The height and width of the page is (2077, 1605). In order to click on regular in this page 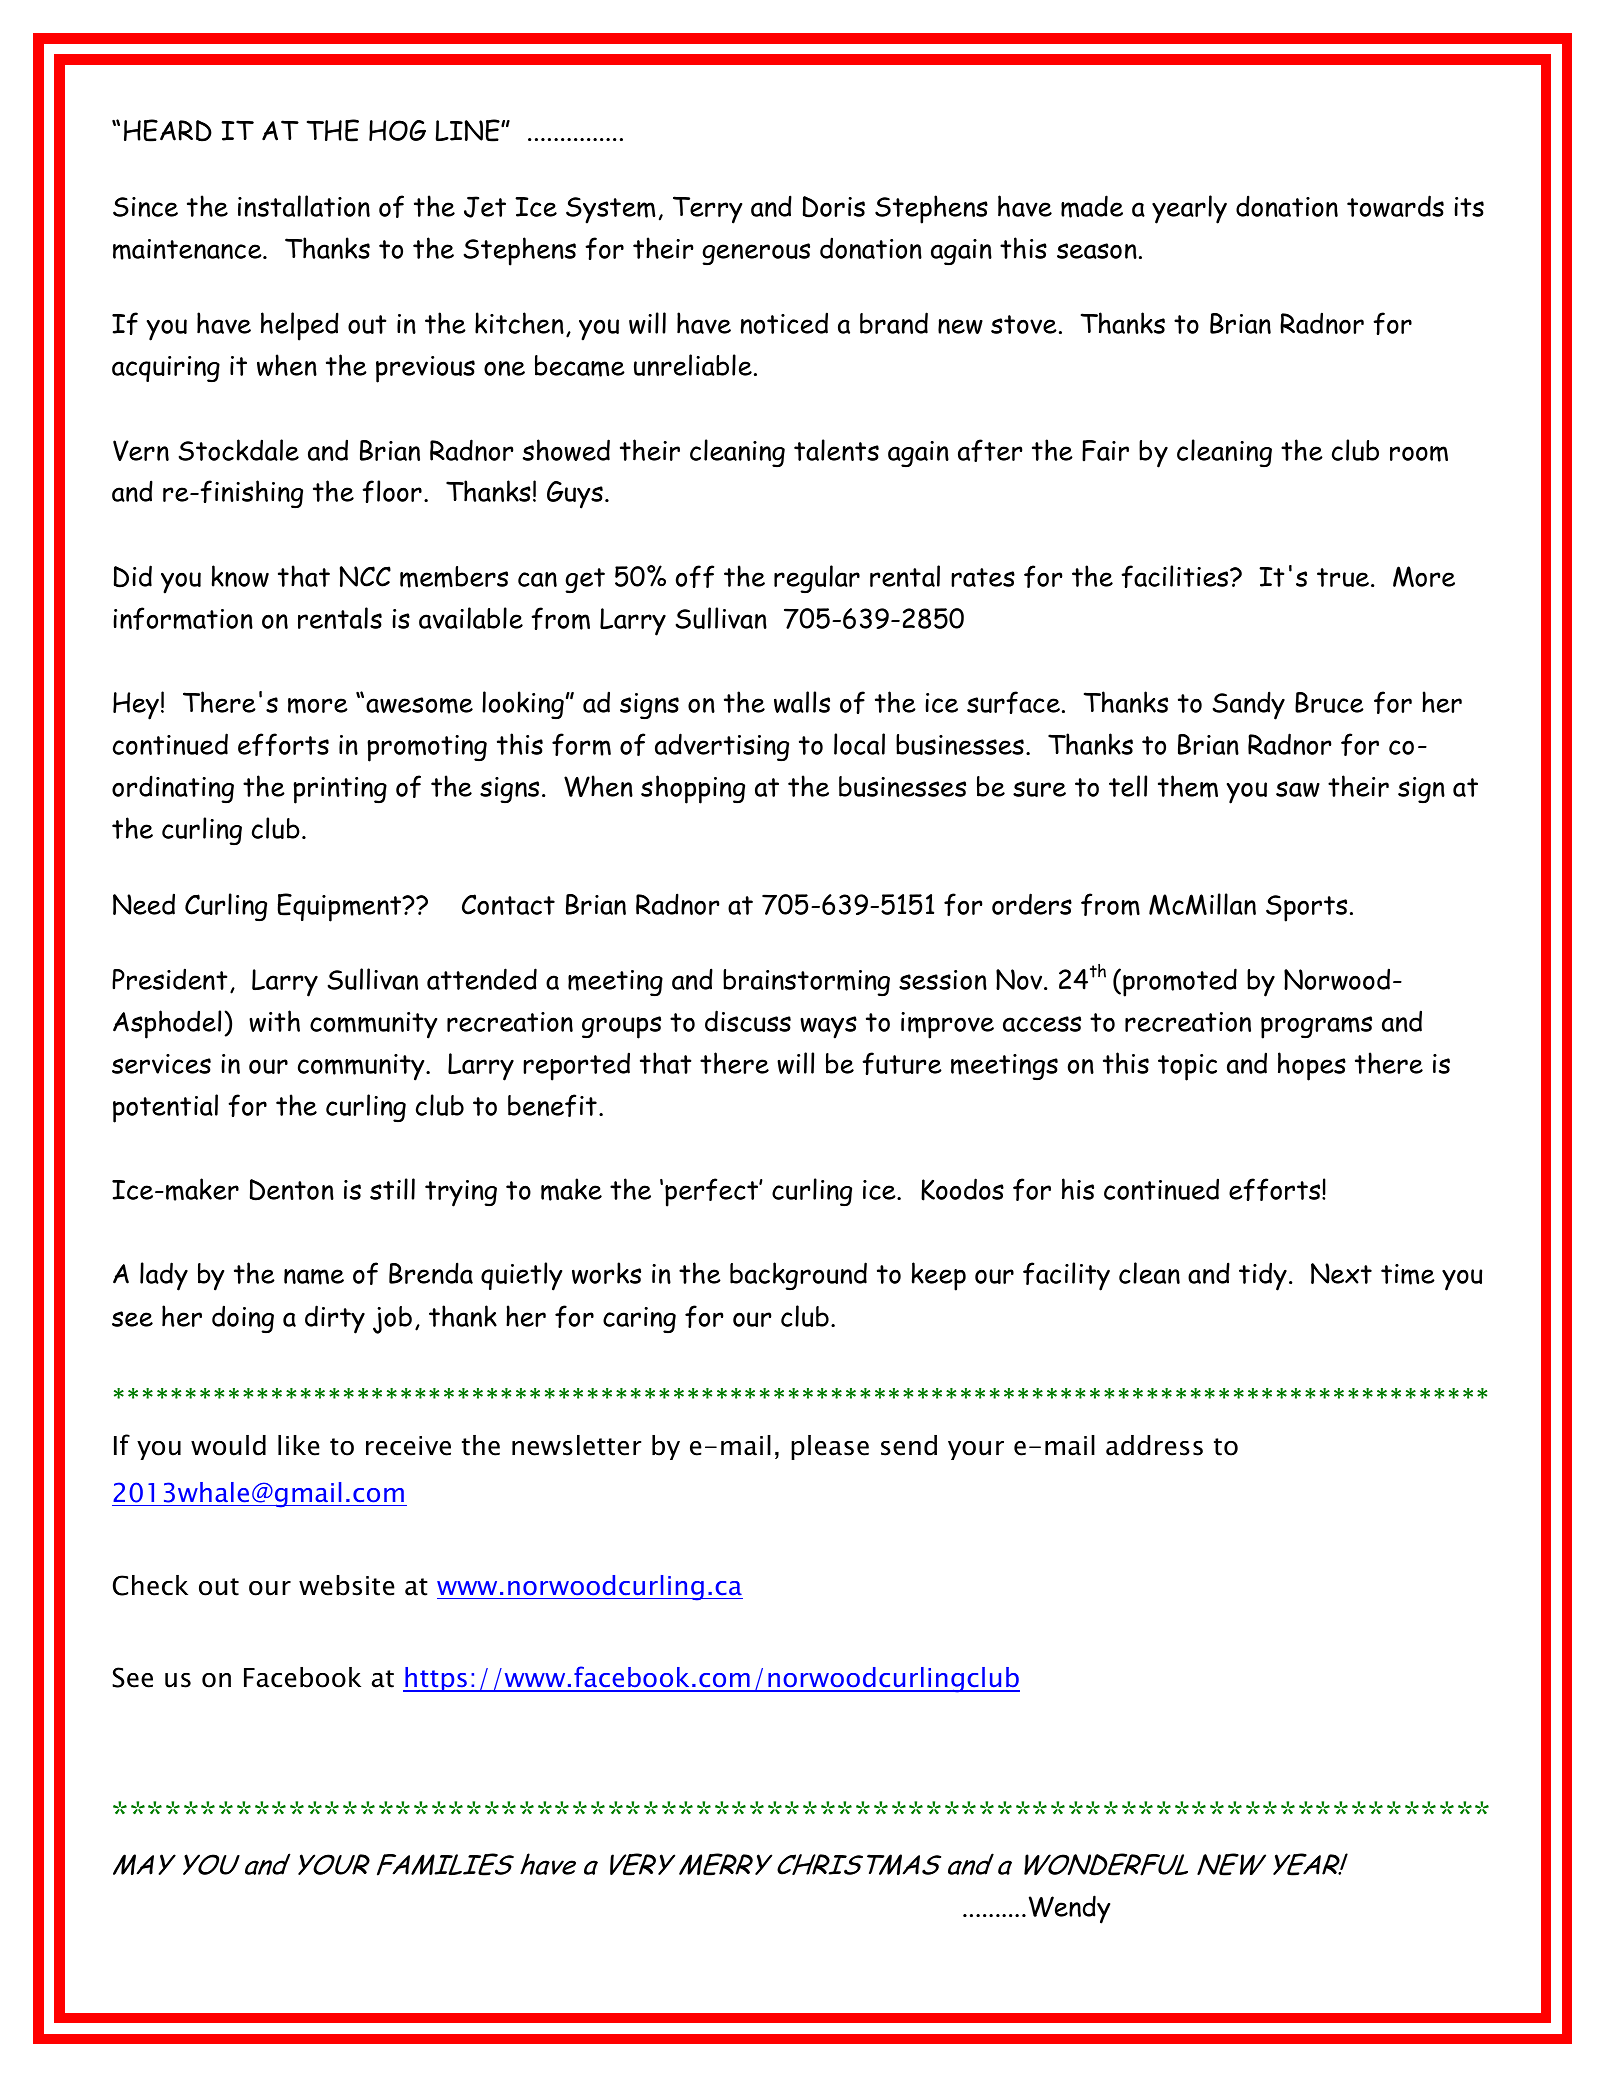, I will do `click(817, 579)`.
